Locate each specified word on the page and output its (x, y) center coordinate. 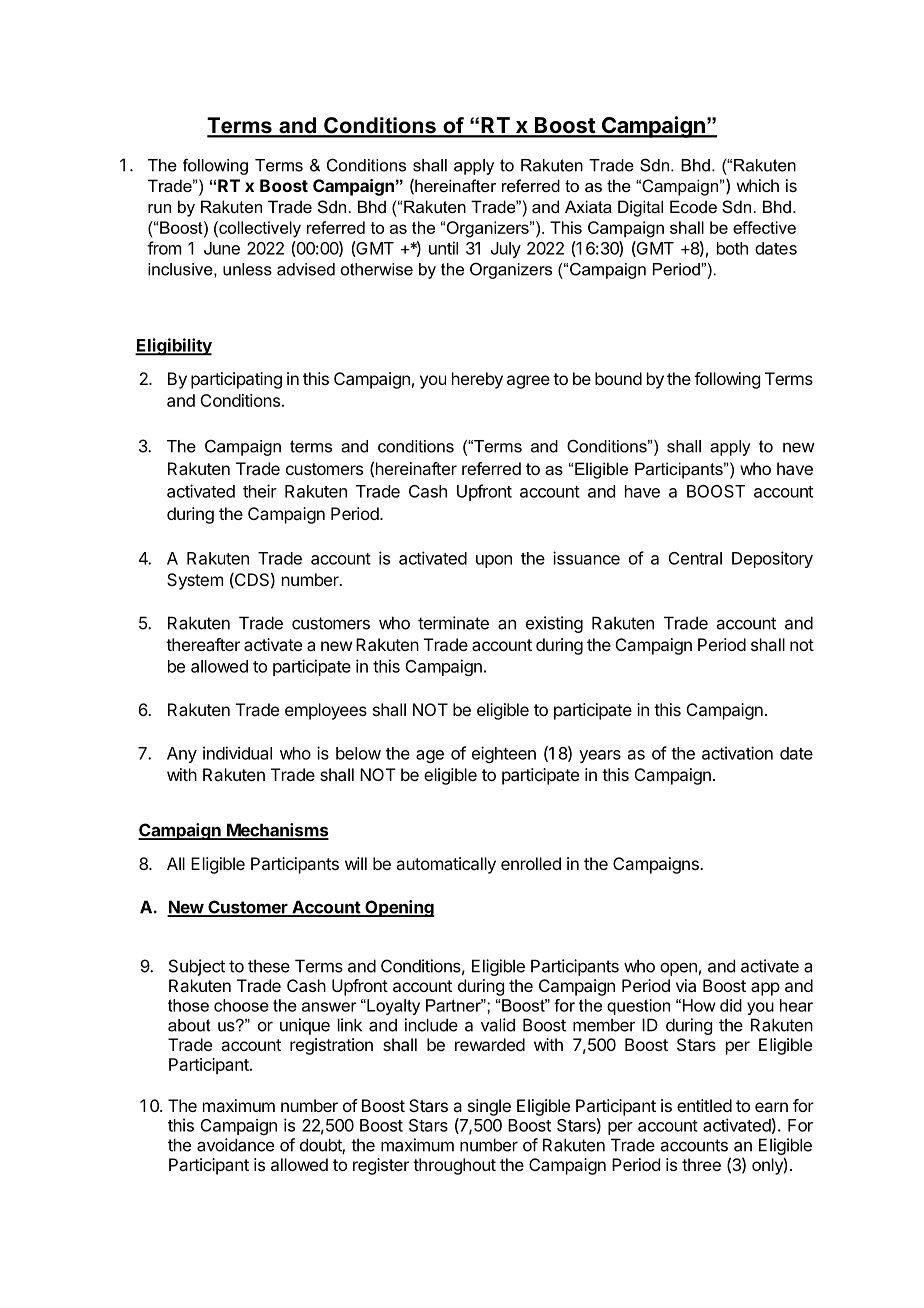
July (506, 250)
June (222, 248)
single (489, 1107)
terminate (453, 623)
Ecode (693, 206)
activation (737, 753)
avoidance (235, 1145)
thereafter (203, 644)
